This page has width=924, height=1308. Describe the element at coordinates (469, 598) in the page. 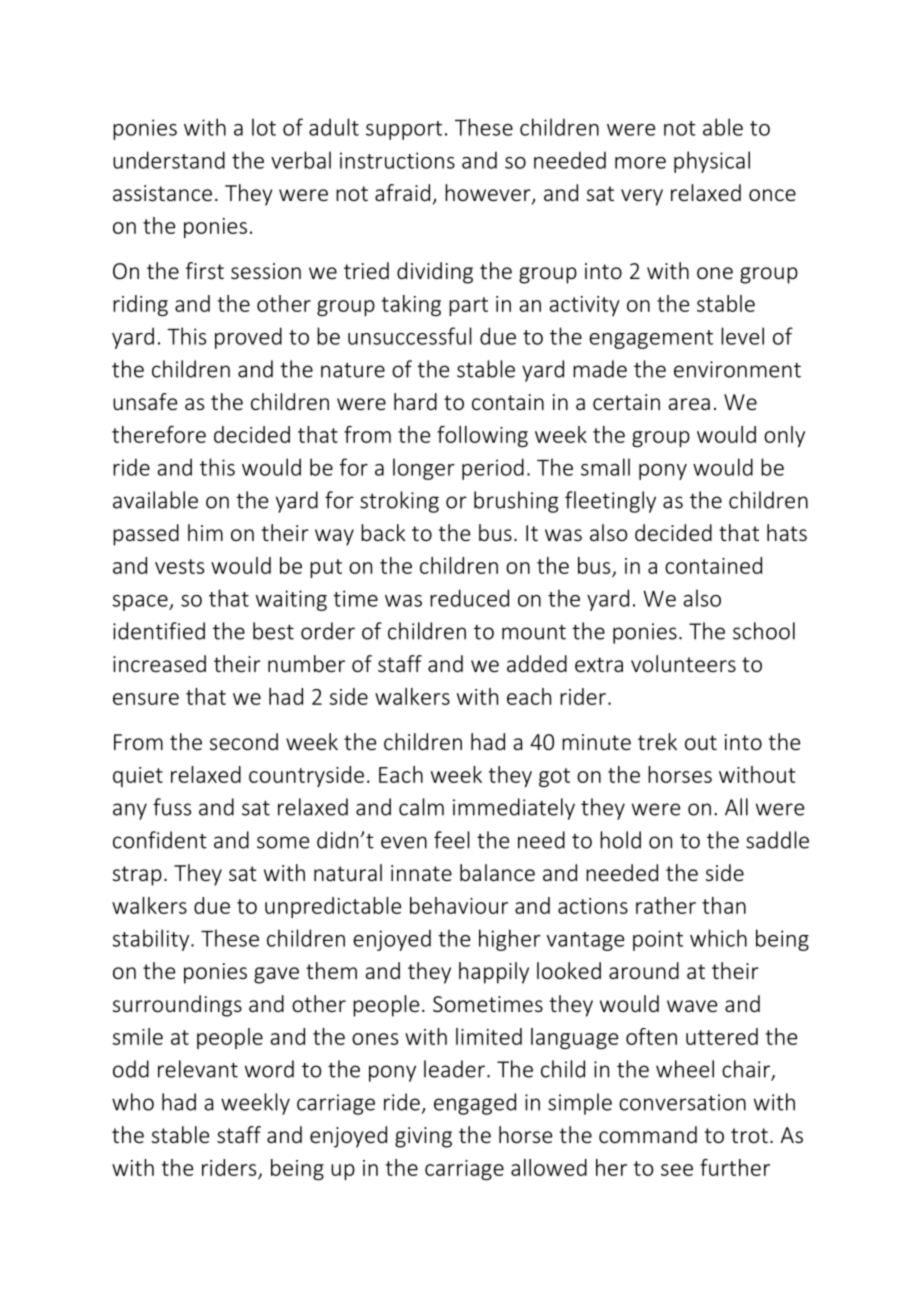

I see `reduced` at that location.
